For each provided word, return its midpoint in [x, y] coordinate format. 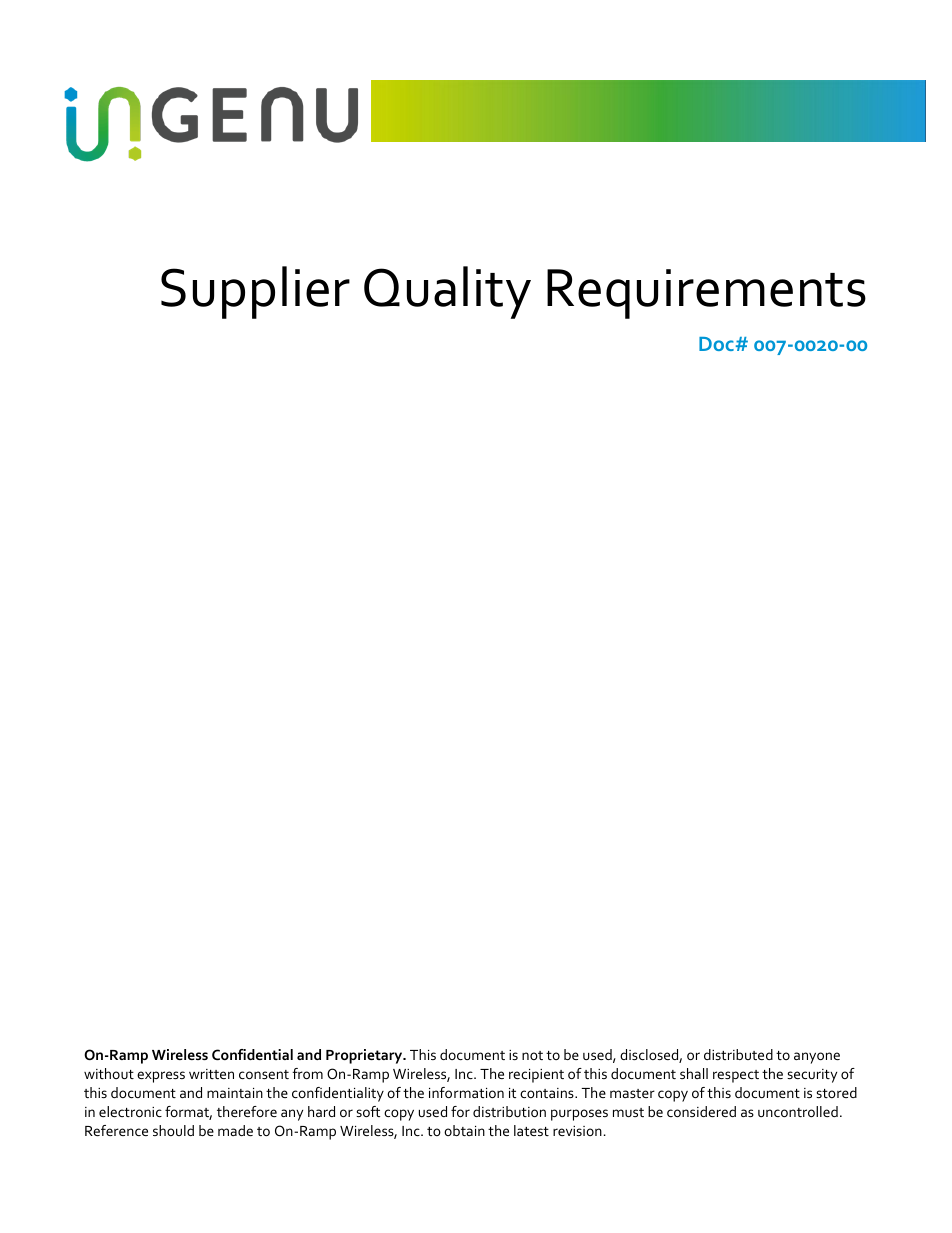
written [211, 1074]
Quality [447, 292]
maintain [235, 1093]
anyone [817, 1058]
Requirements [706, 294]
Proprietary [365, 1056]
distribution [509, 1111]
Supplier [255, 292]
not [532, 1055]
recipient [536, 1076]
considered [701, 1111]
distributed [738, 1054]
